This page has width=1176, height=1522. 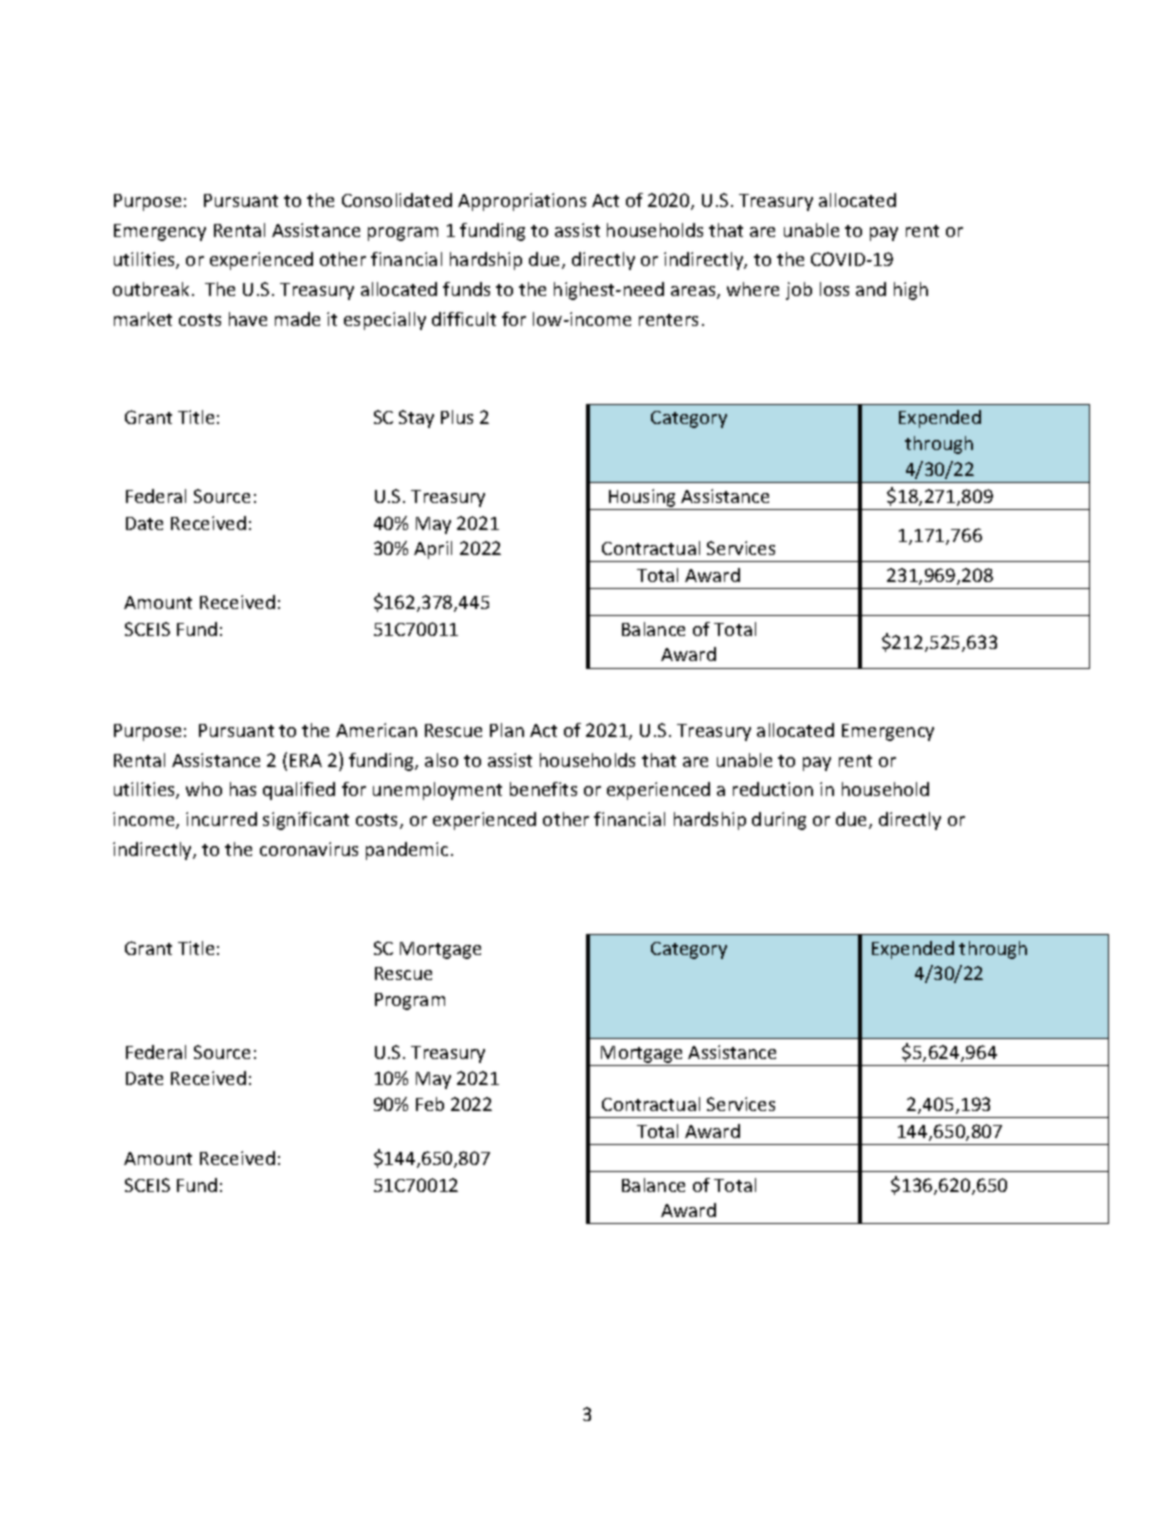 I want to click on Appropriations, so click(x=522, y=202).
